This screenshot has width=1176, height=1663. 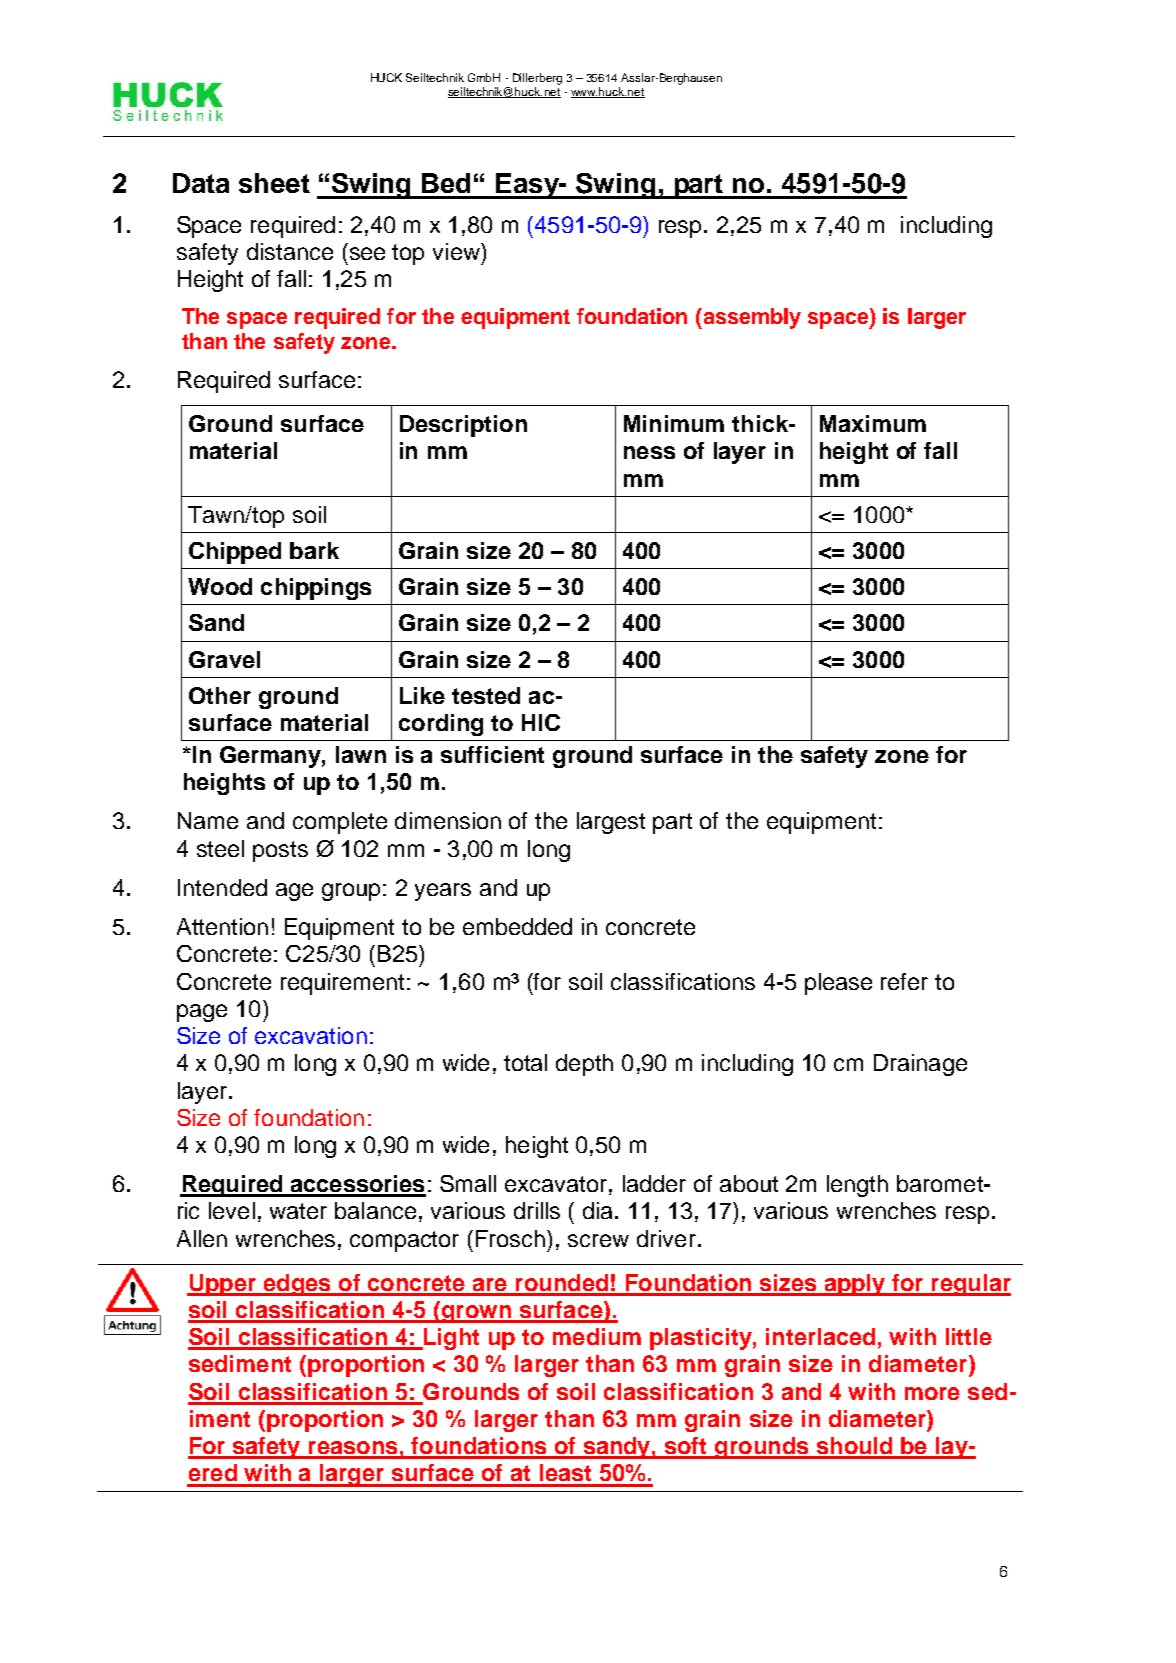 I want to click on Minimum, so click(x=674, y=423).
